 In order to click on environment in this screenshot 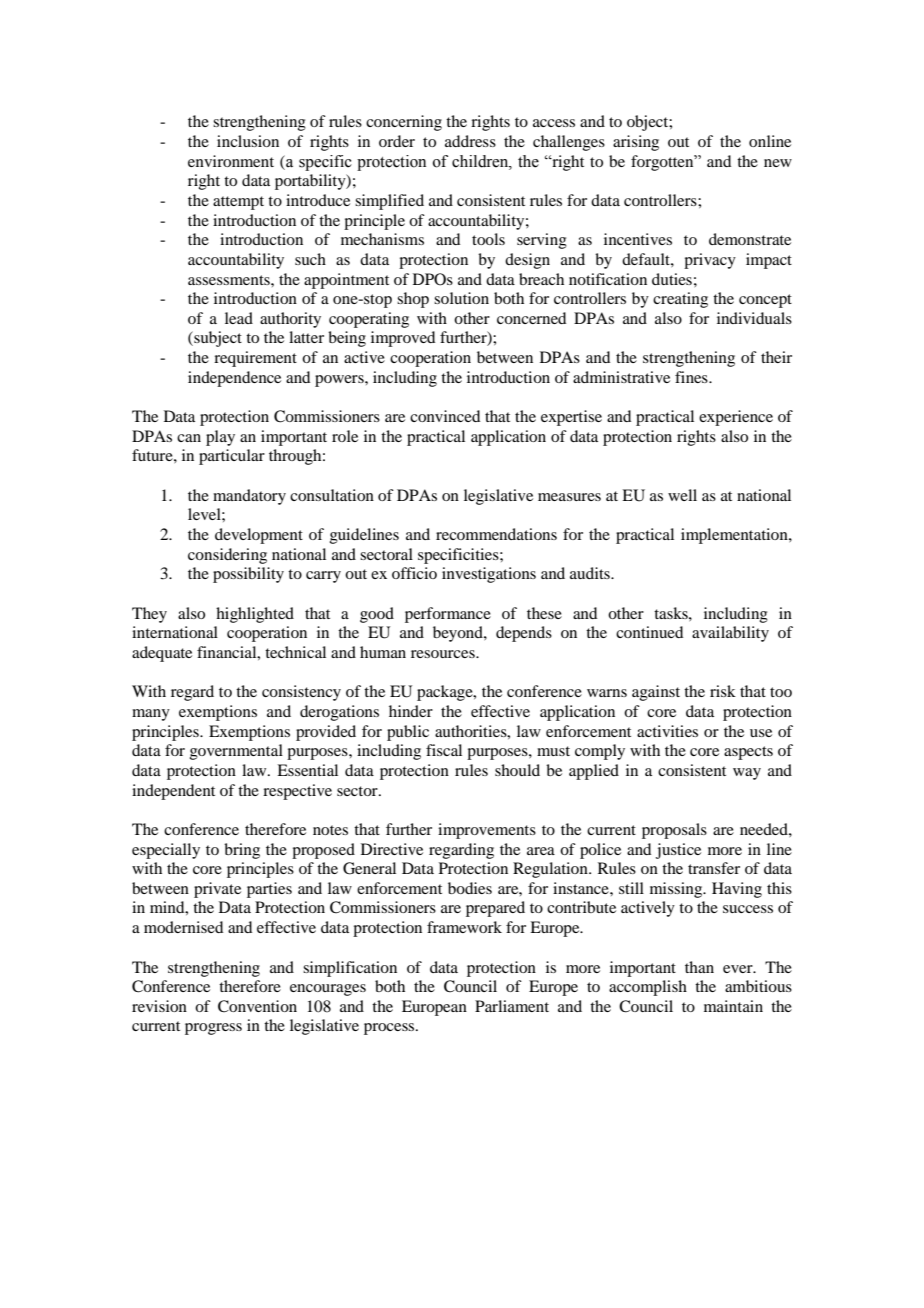, I will do `click(231, 161)`.
